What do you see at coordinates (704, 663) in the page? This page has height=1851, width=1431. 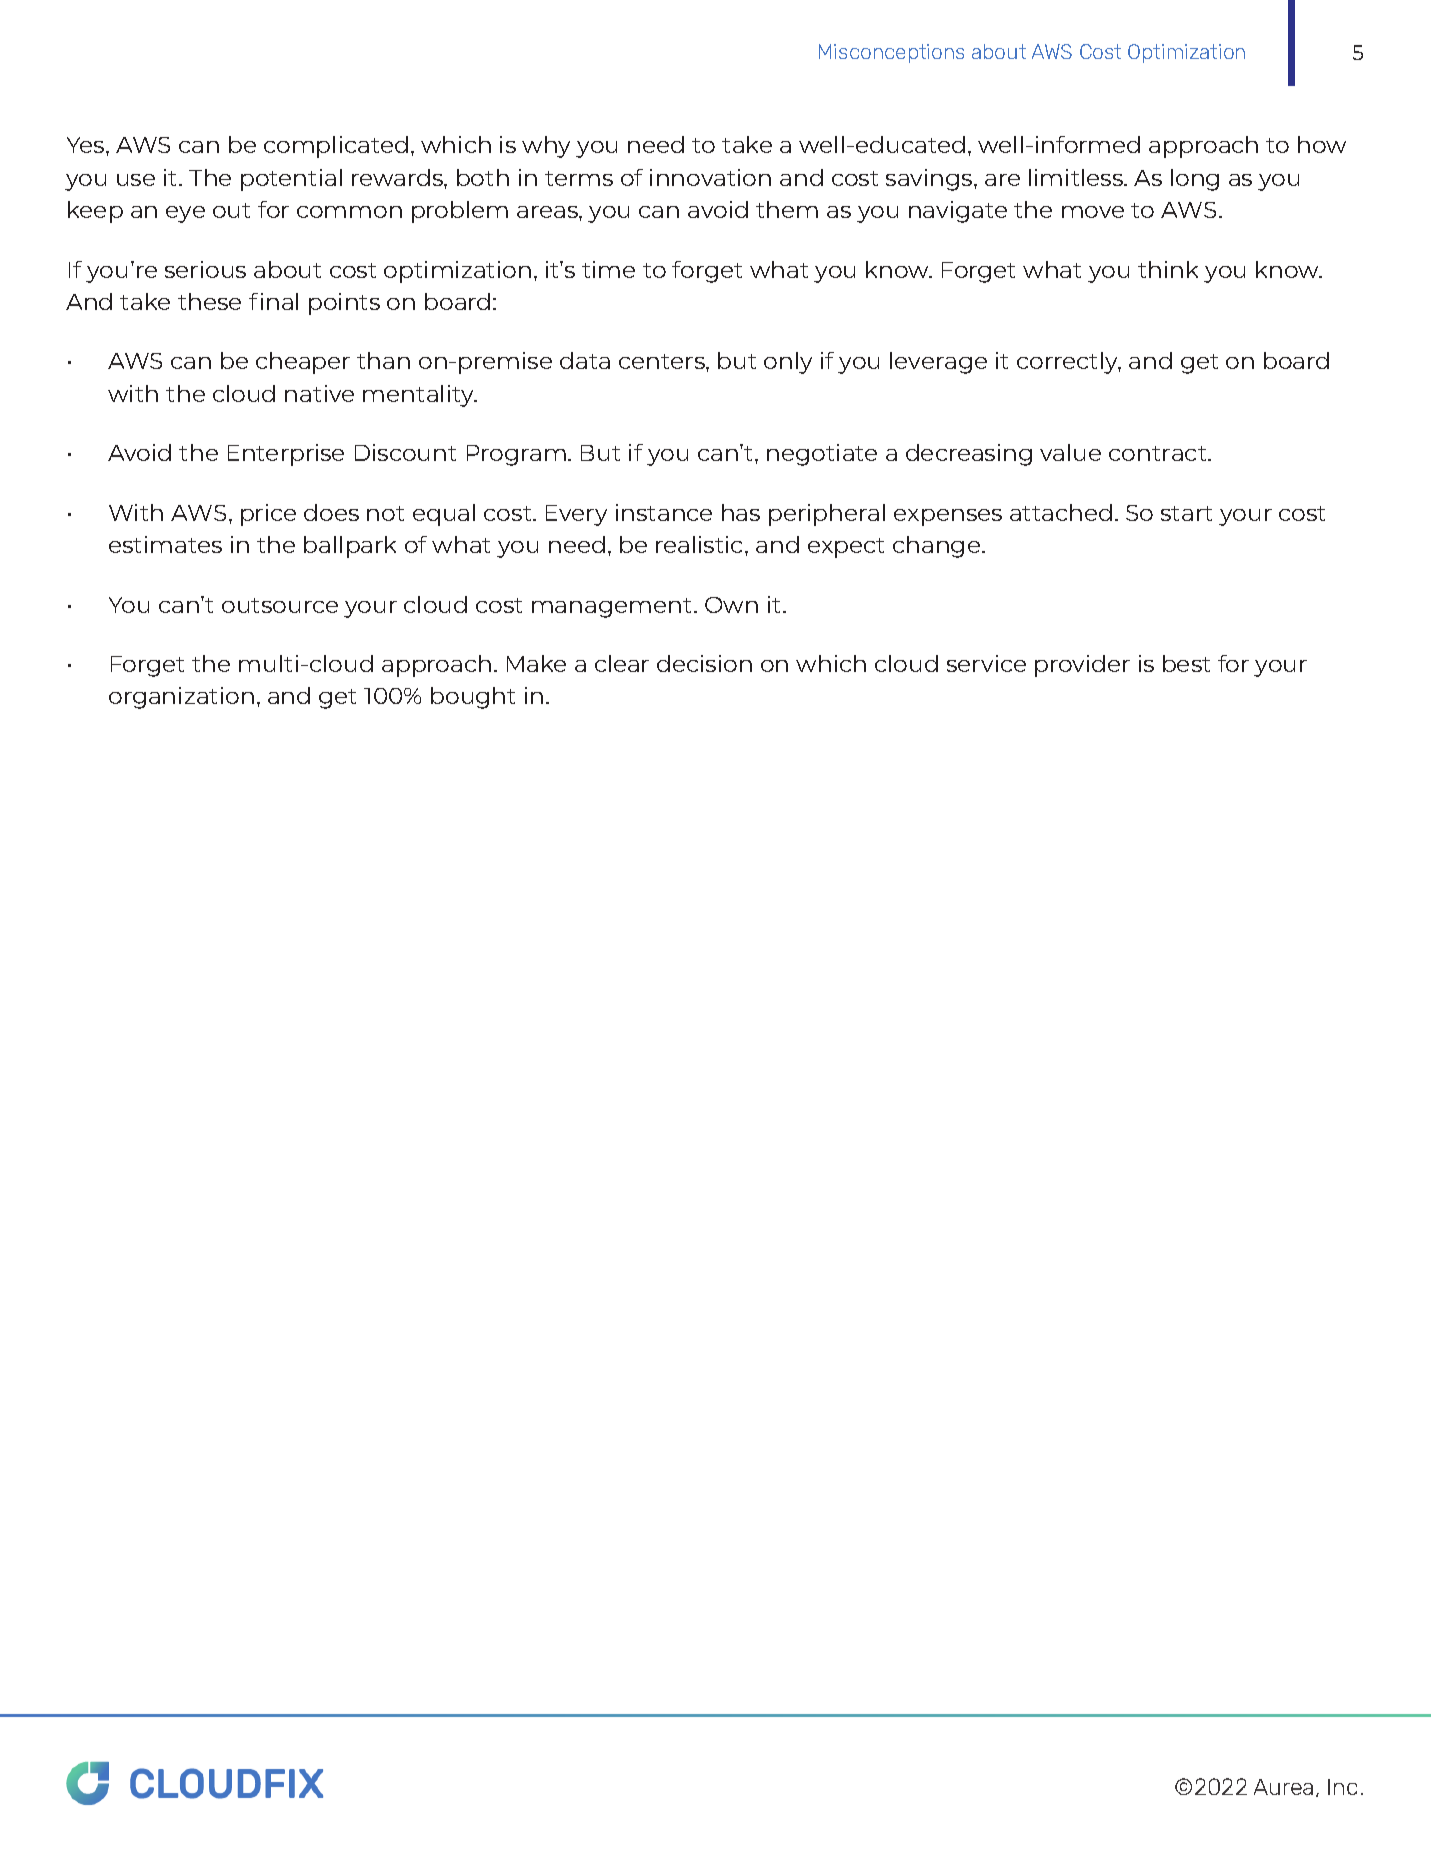 I see `decision` at bounding box center [704, 663].
